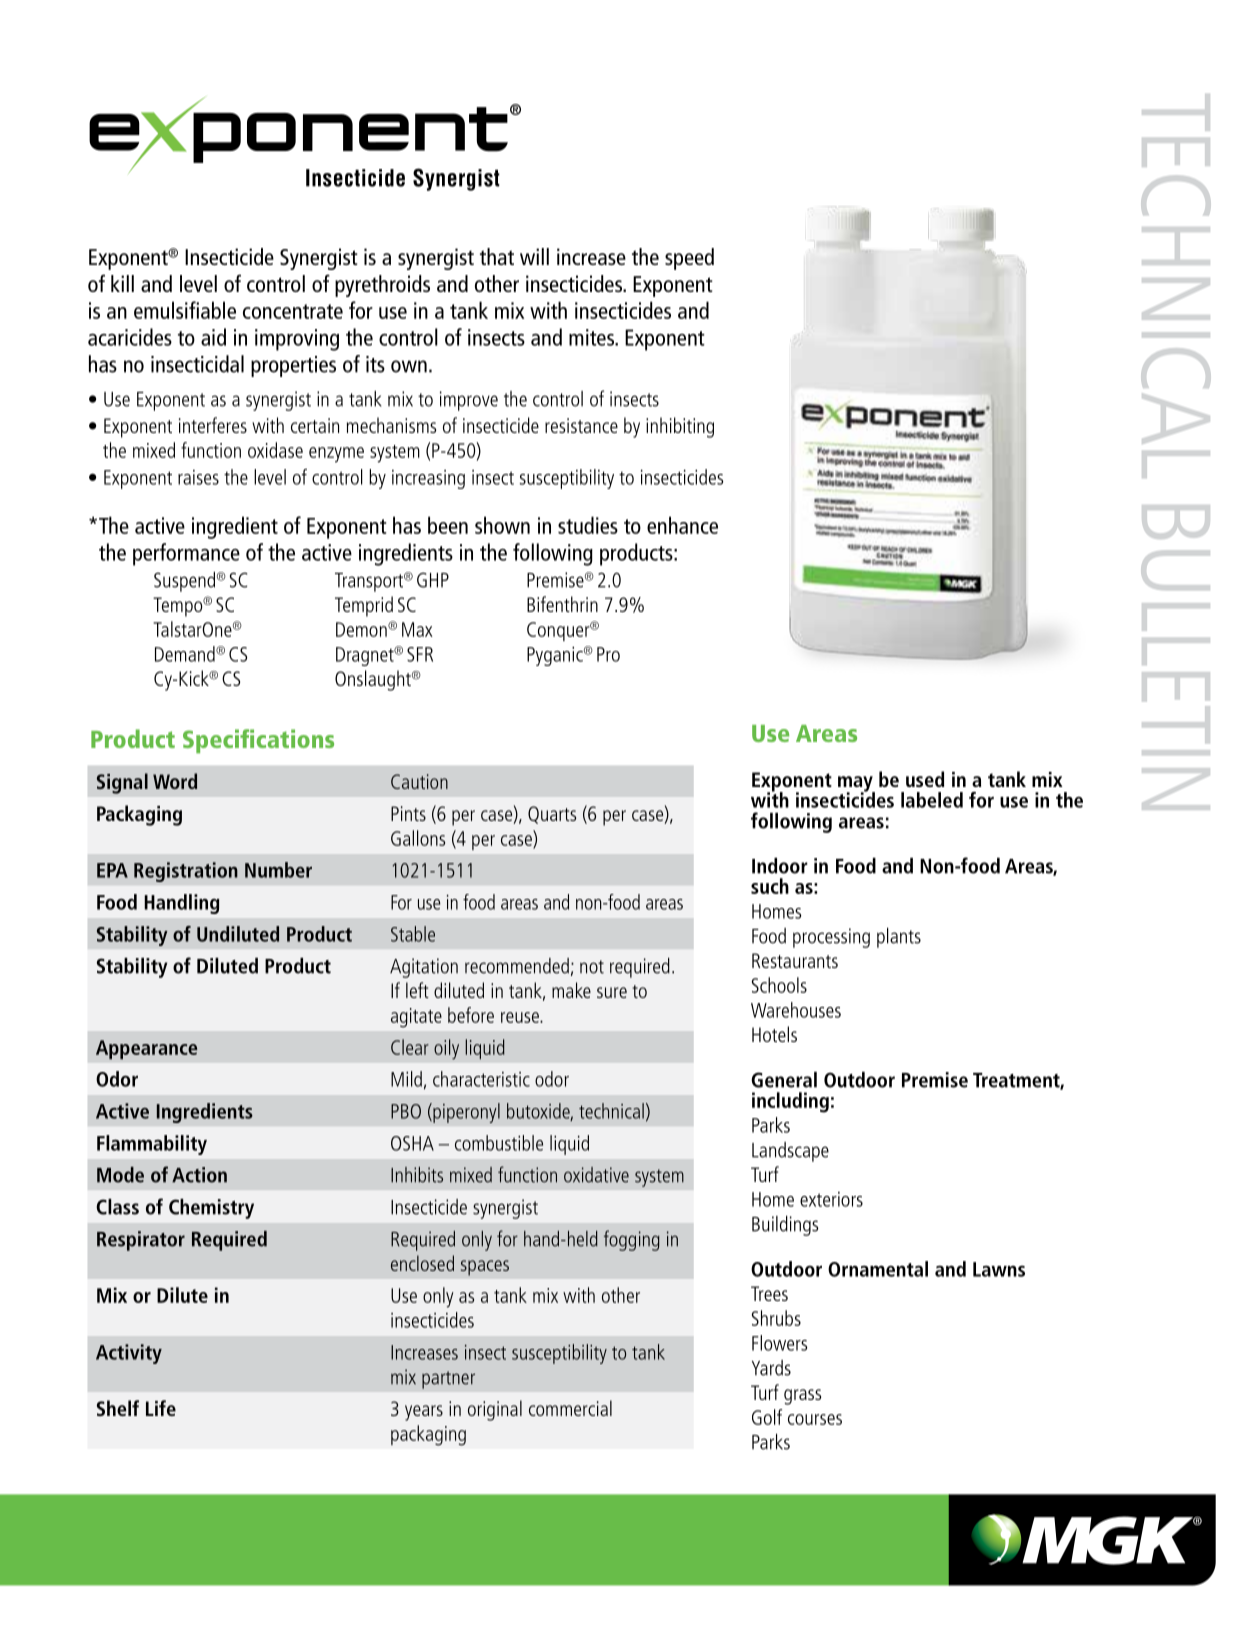 The image size is (1260, 1631). Describe the element at coordinates (552, 815) in the image. I see `Quarts` at that location.
